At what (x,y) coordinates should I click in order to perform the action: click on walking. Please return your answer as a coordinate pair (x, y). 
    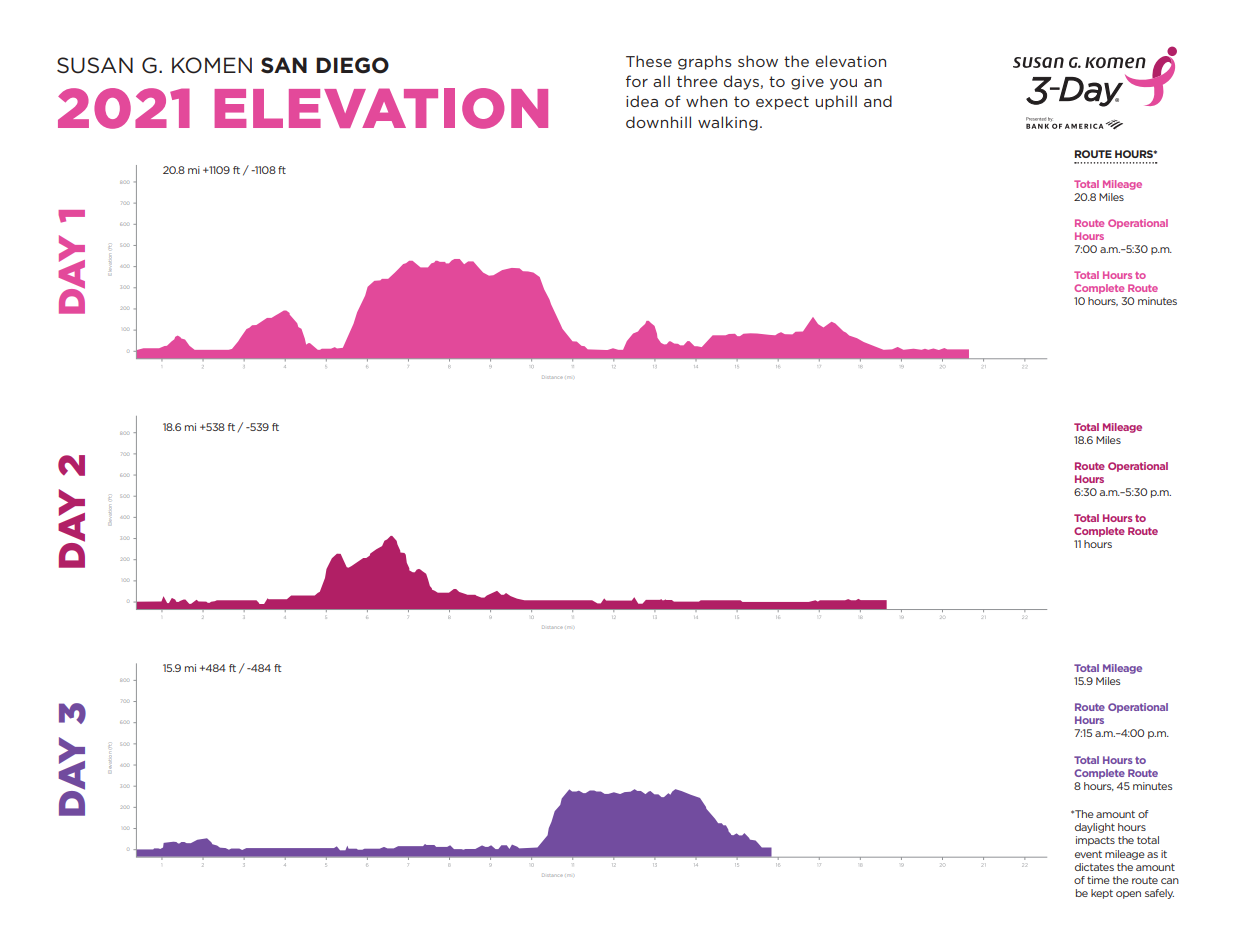
    Looking at the image, I should click on (728, 123).
